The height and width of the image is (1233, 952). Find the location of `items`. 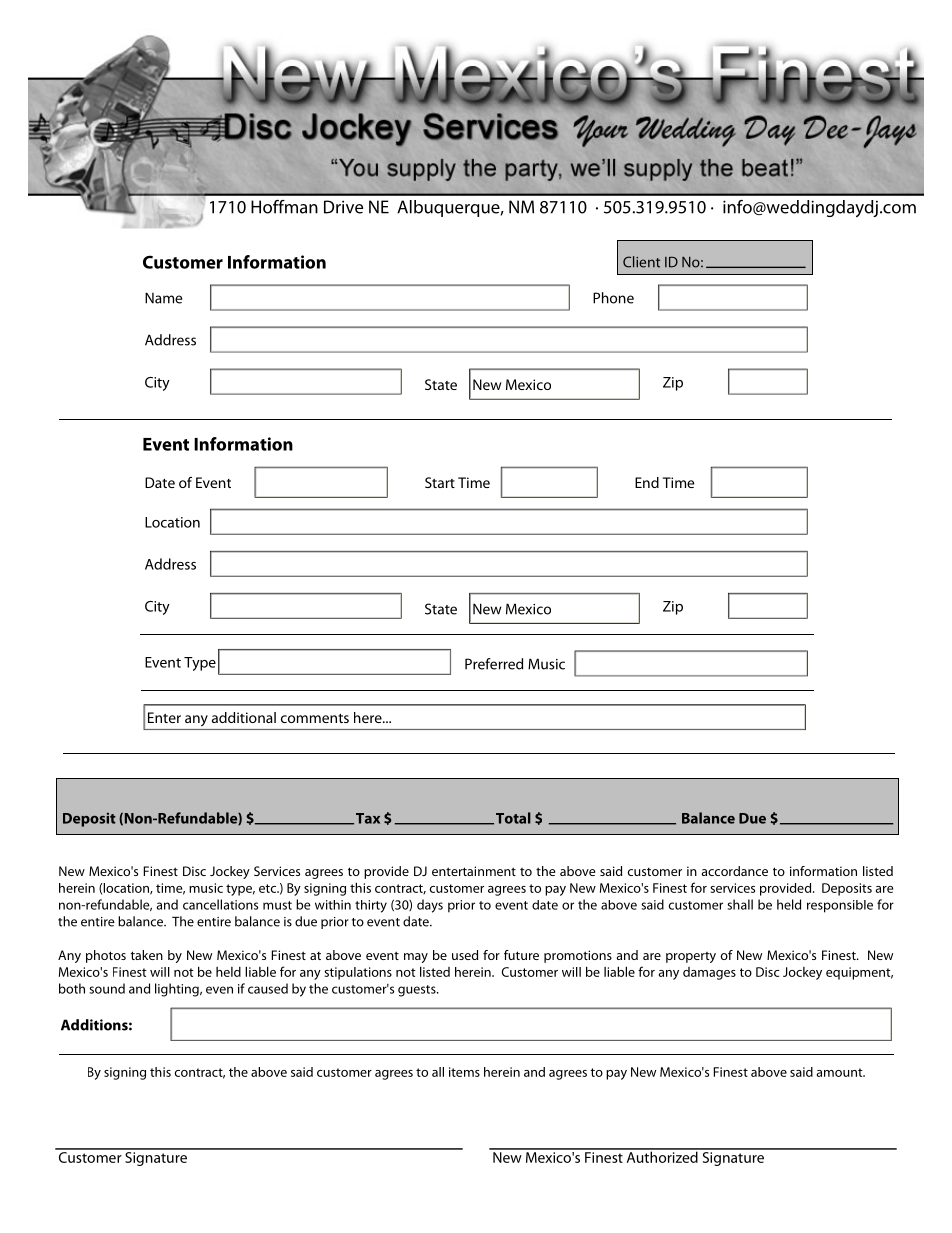

items is located at coordinates (464, 1072).
